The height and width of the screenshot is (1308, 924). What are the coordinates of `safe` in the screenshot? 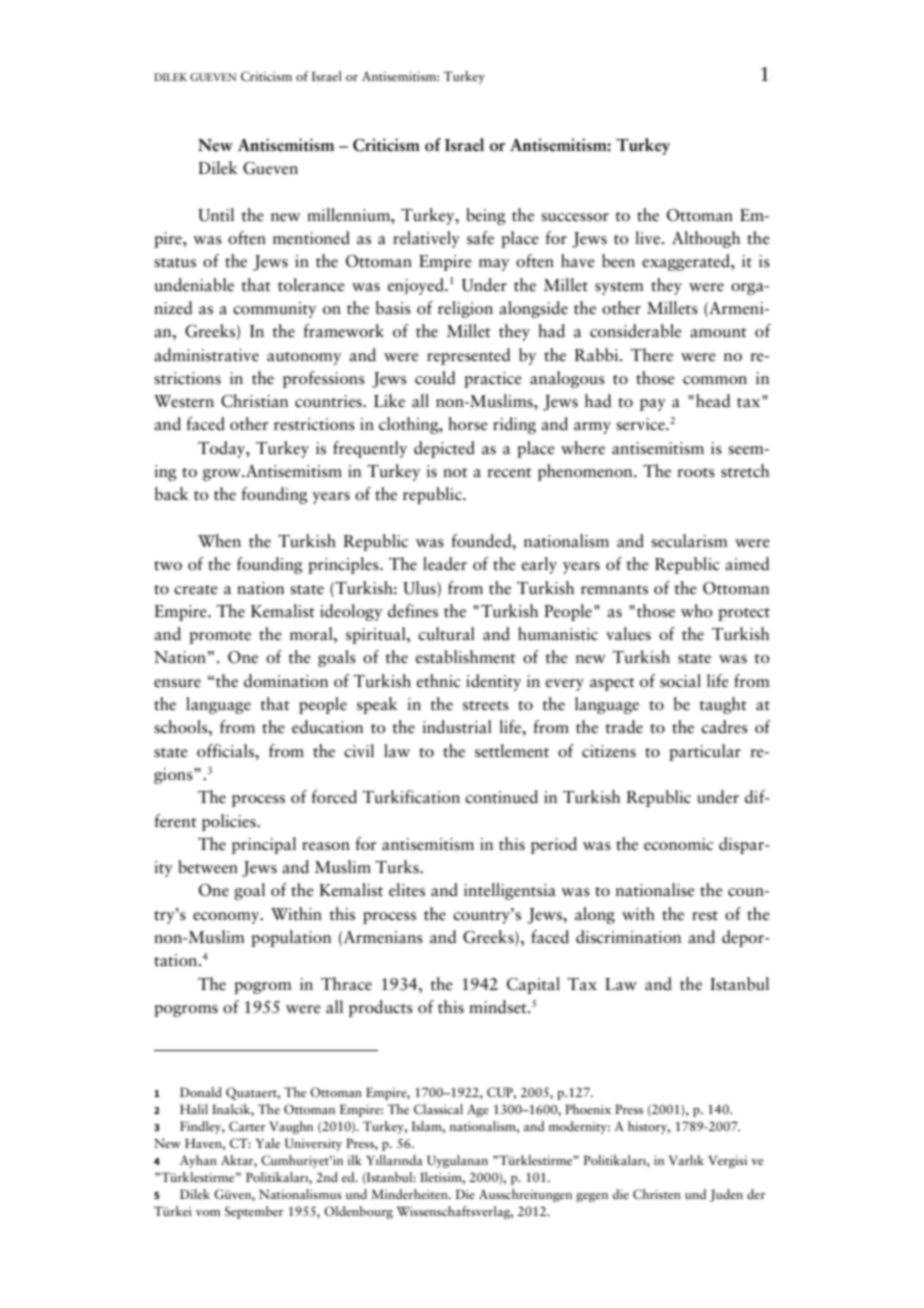 It's located at (480, 238).
